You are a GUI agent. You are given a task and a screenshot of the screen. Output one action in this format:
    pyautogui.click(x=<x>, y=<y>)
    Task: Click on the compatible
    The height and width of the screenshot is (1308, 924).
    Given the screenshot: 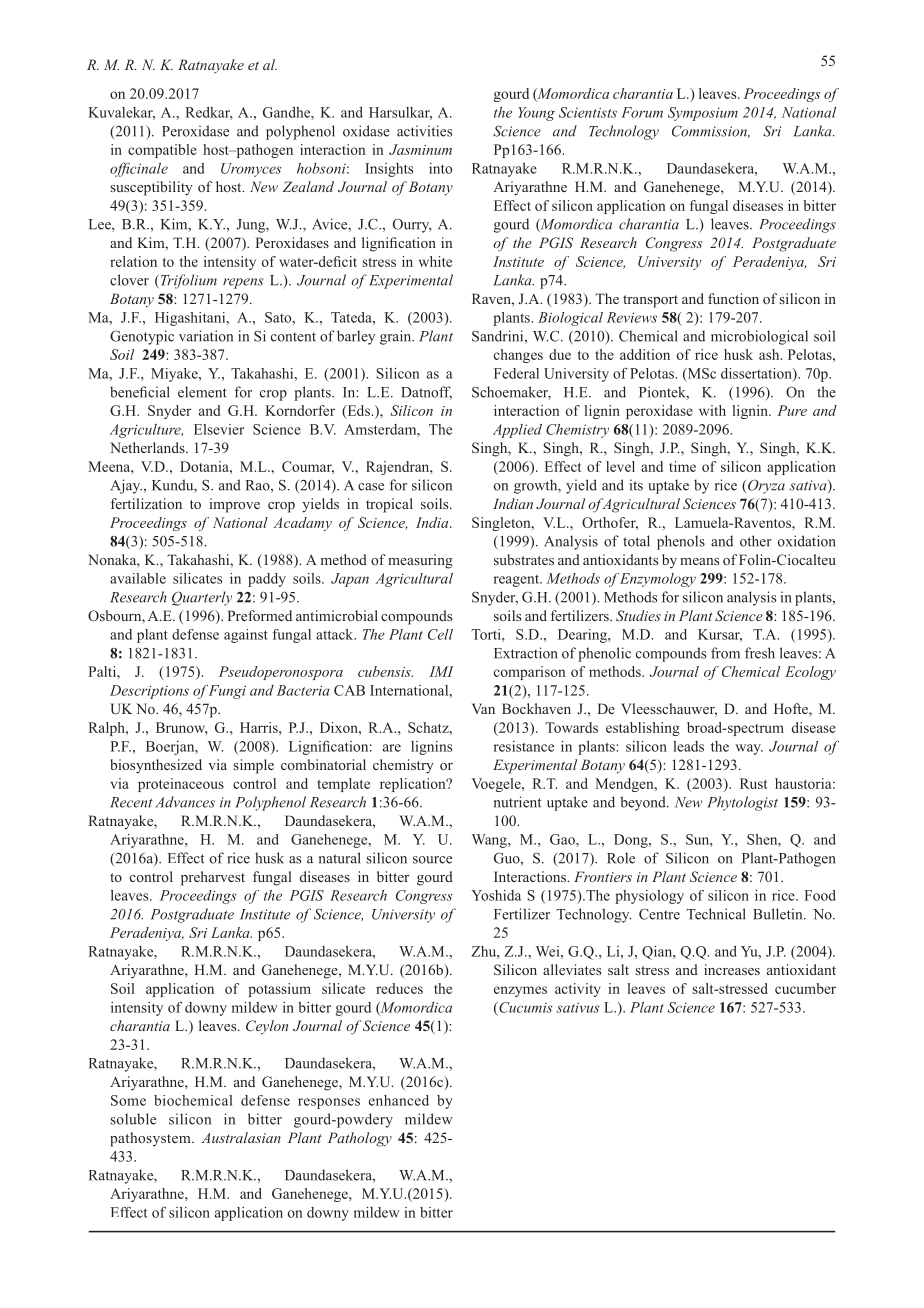 What is the action you would take?
    pyautogui.click(x=162, y=151)
